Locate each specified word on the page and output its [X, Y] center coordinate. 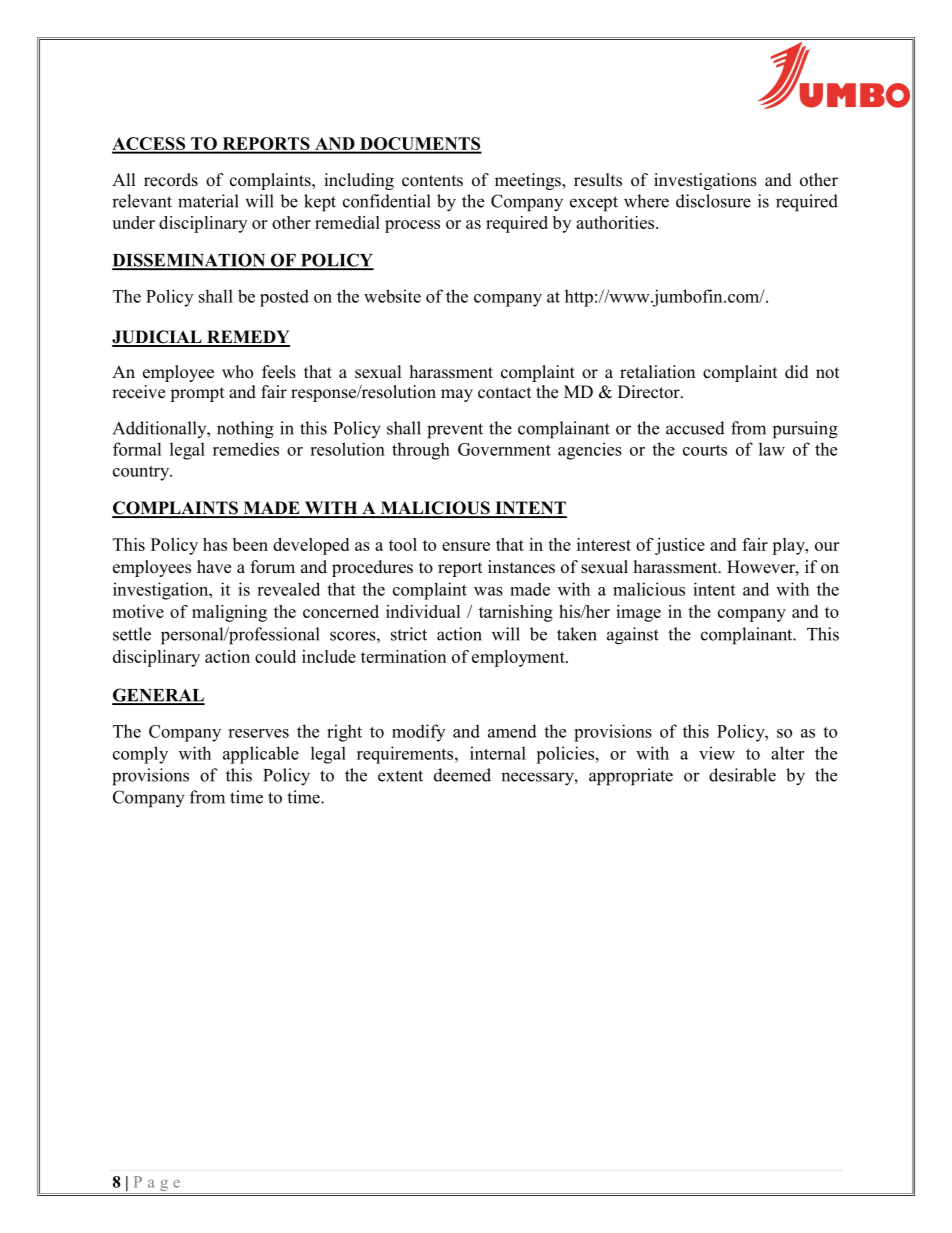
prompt [197, 394]
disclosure [713, 201]
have [214, 567]
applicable [261, 755]
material [208, 201]
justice [680, 546]
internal [498, 753]
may [457, 395]
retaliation [657, 372]
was [488, 591]
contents [432, 181]
